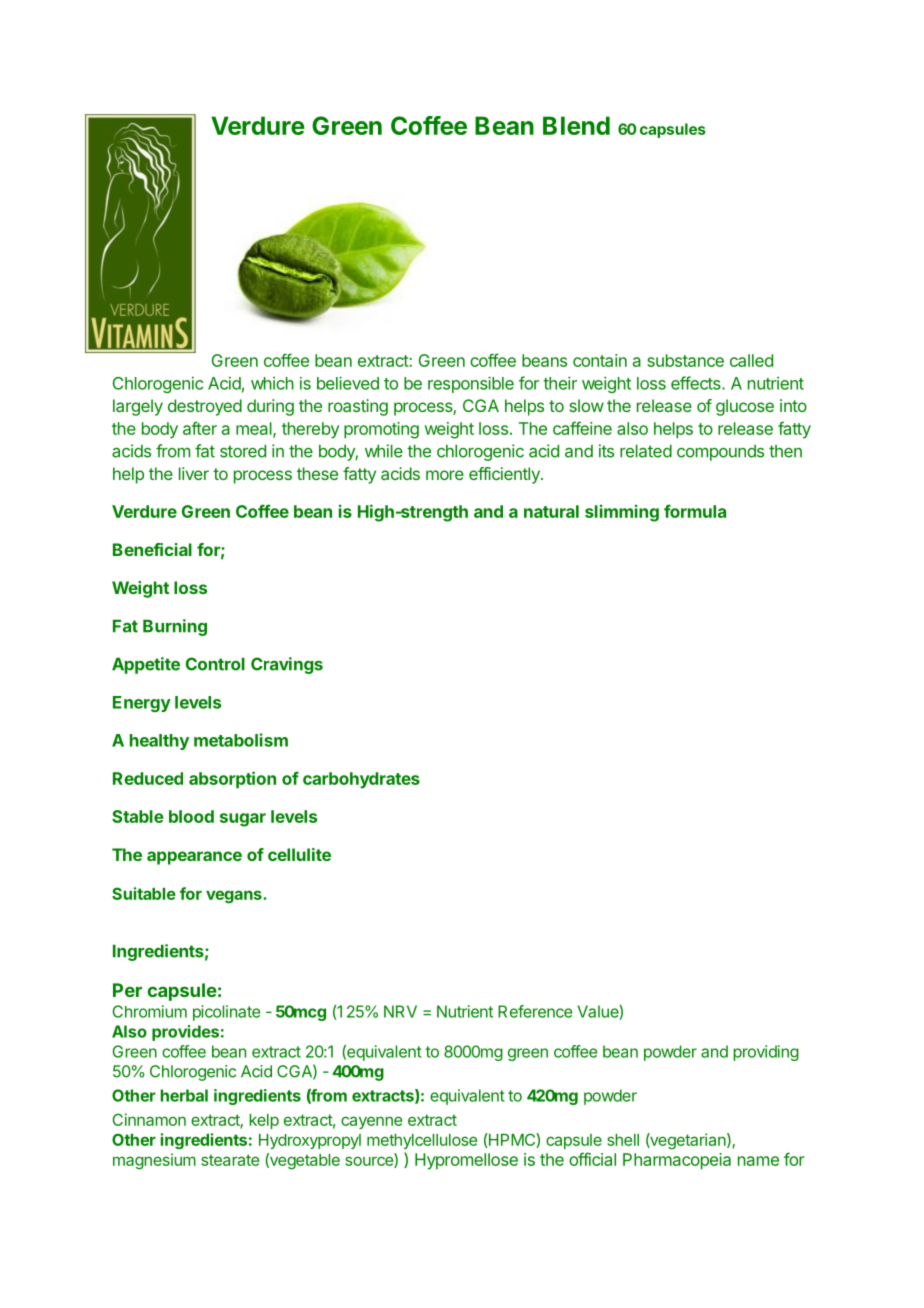  Describe the element at coordinates (205, 407) in the page. I see `destroyed` at that location.
